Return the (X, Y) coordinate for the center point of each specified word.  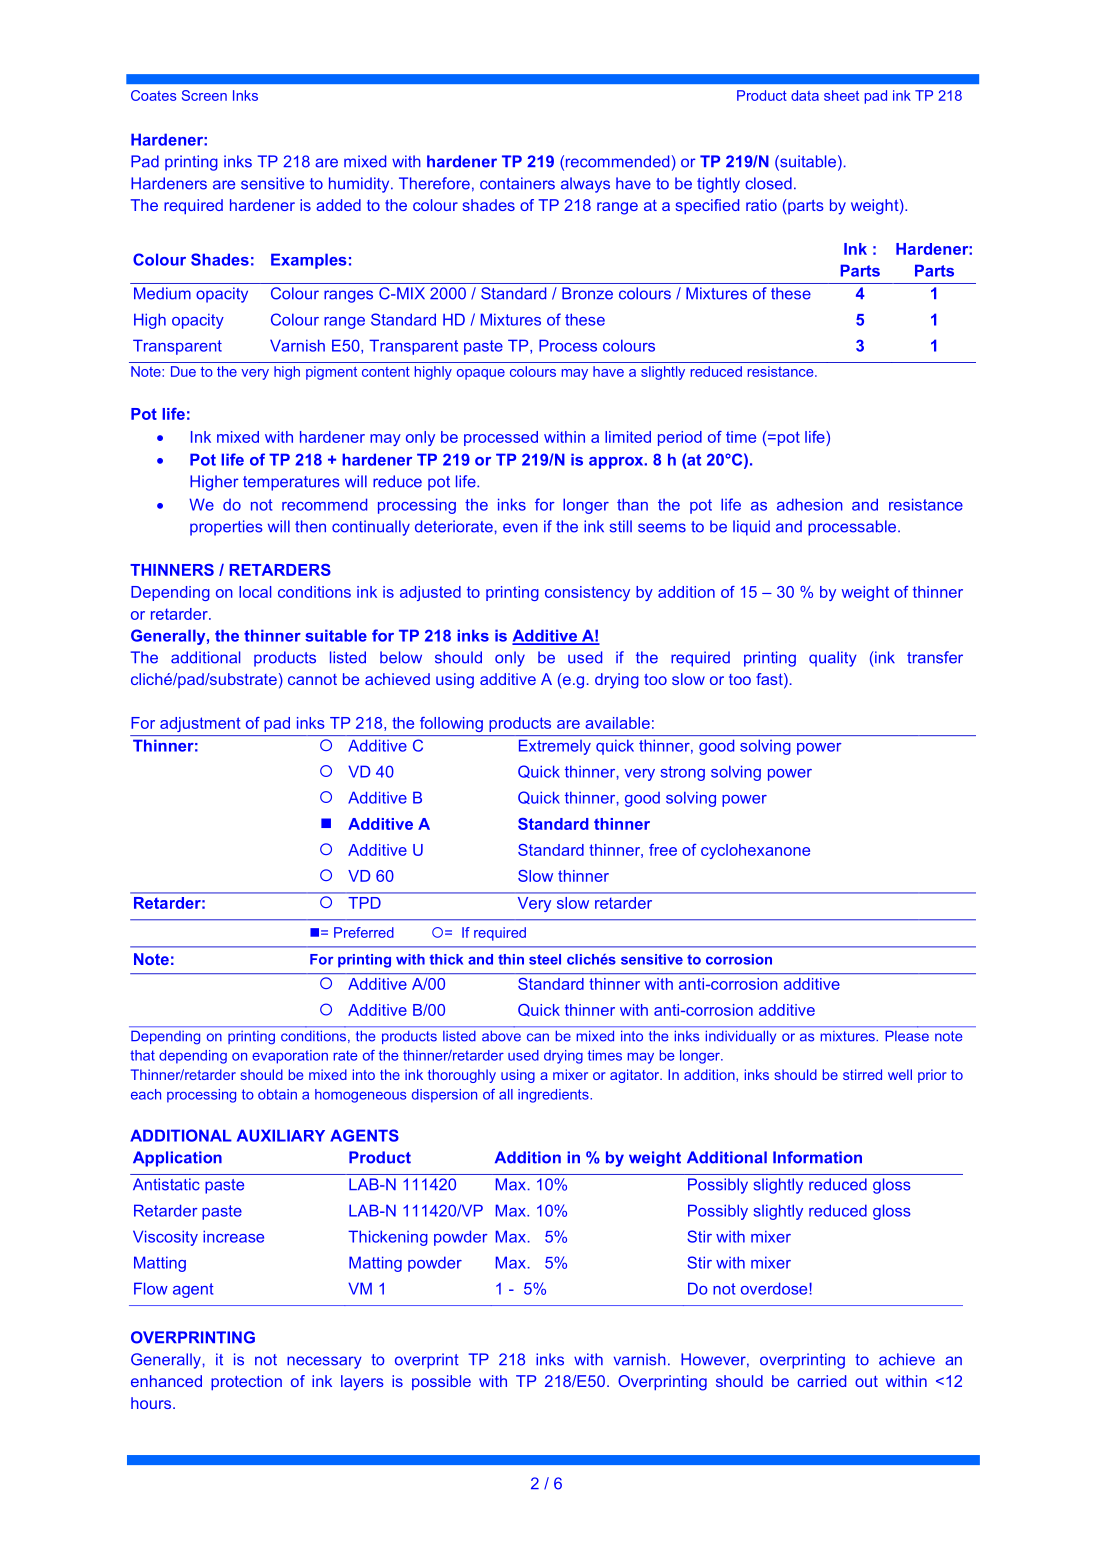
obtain (277, 1094)
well (900, 1074)
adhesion (810, 504)
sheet (841, 95)
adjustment (200, 724)
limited (628, 437)
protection (246, 1382)
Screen (204, 95)
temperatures (291, 483)
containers (517, 183)
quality (833, 659)
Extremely (555, 747)
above (501, 1036)
